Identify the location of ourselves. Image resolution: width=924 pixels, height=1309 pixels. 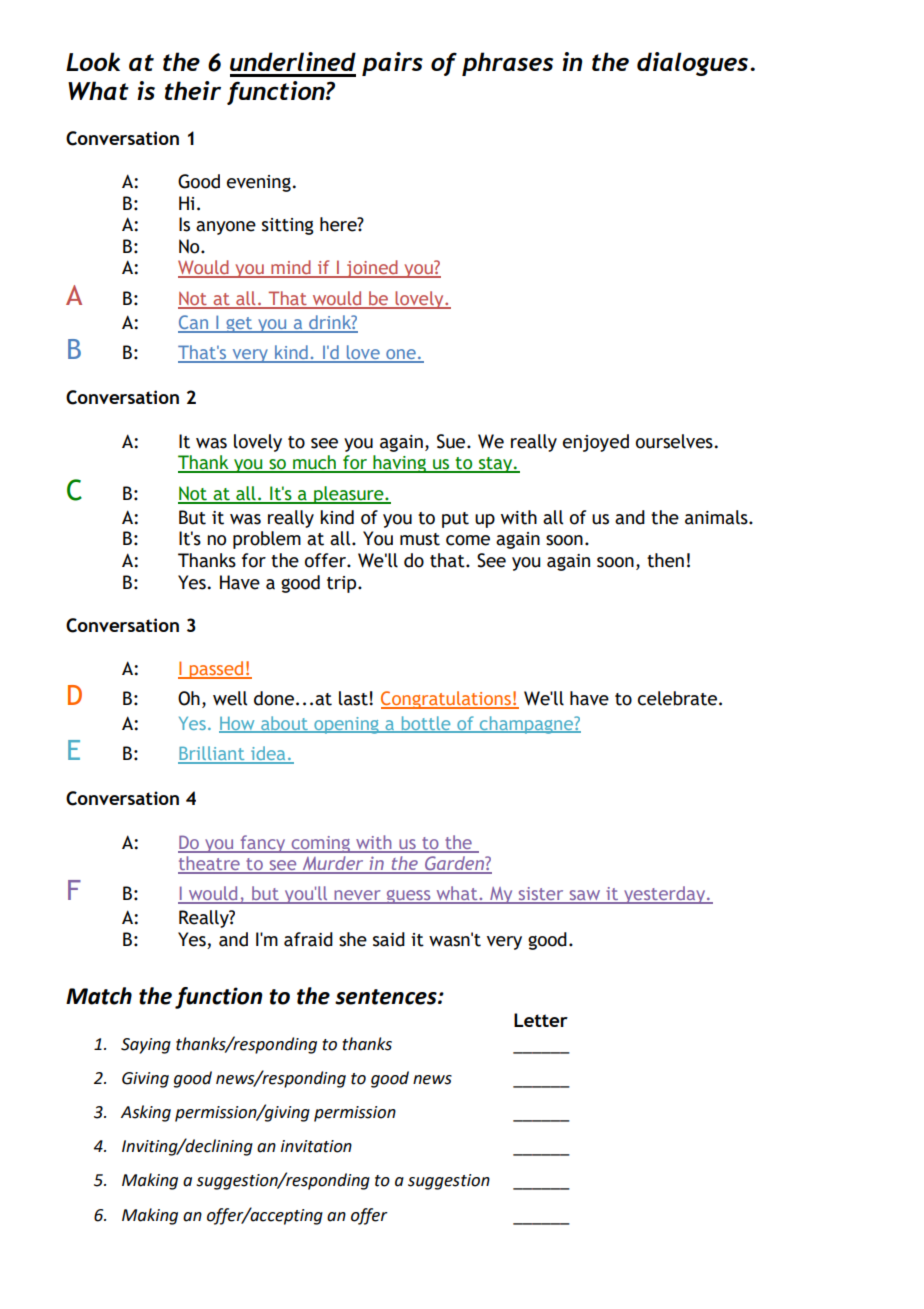
(674, 441).
